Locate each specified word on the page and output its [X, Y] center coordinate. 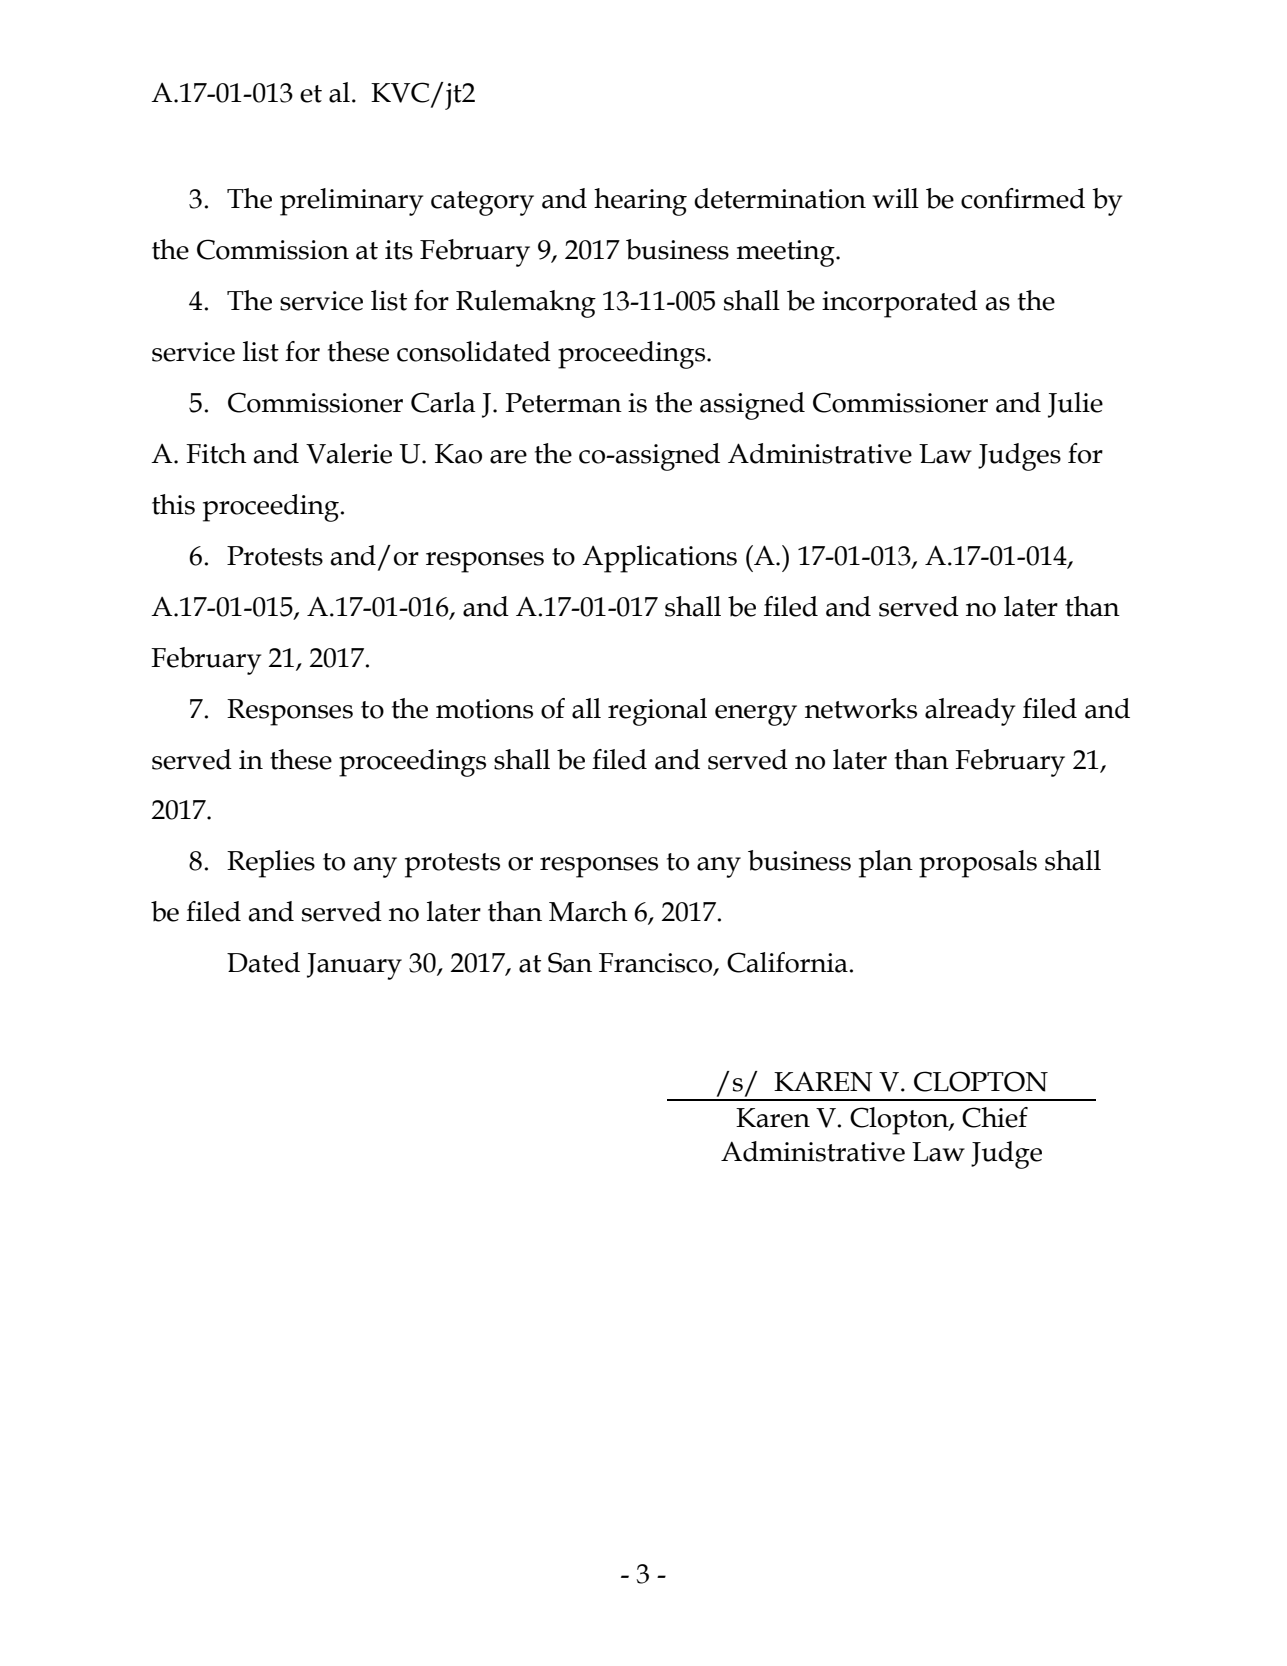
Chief [995, 1117]
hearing [640, 202]
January [354, 966]
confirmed [1023, 198]
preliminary [351, 202]
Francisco [657, 964]
